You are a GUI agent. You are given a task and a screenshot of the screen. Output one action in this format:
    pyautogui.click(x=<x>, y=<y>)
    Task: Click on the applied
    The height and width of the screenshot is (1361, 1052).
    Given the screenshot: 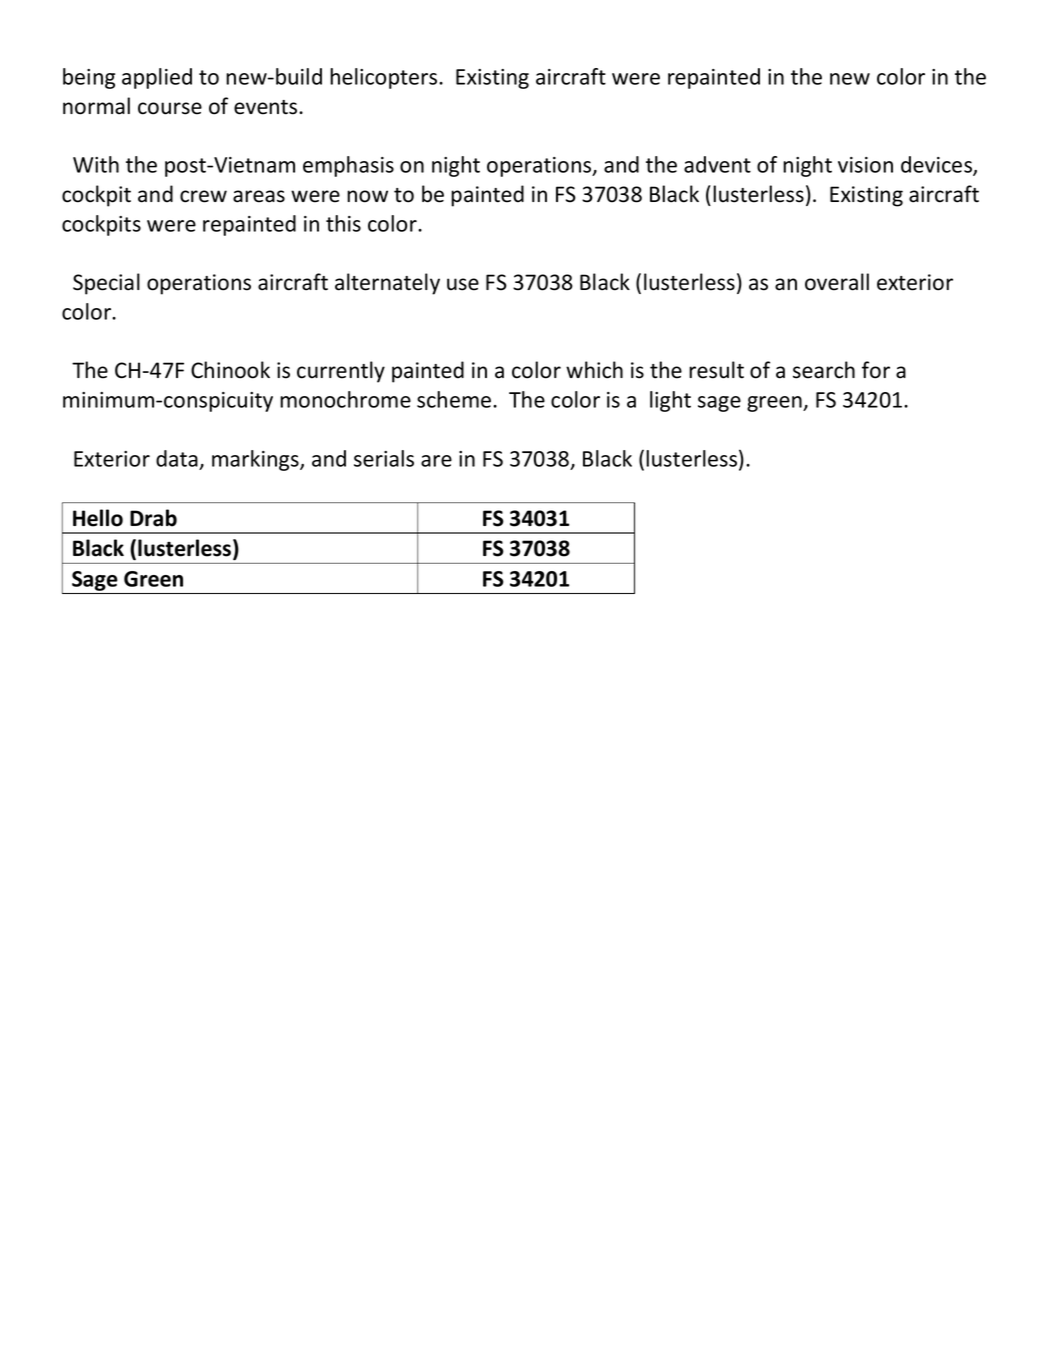 What is the action you would take?
    pyautogui.click(x=157, y=78)
